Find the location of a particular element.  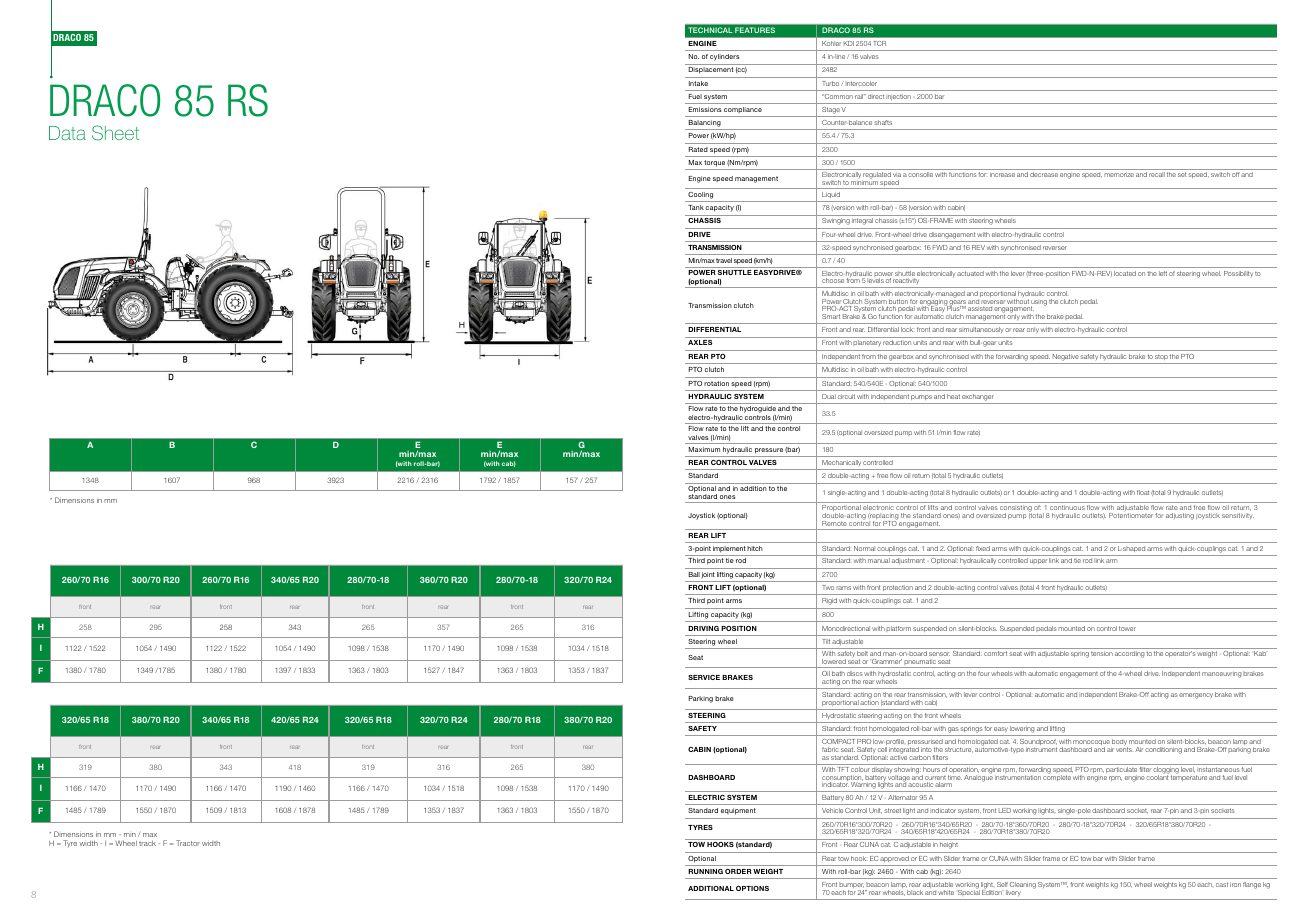

pneumatic is located at coordinates (920, 663).
